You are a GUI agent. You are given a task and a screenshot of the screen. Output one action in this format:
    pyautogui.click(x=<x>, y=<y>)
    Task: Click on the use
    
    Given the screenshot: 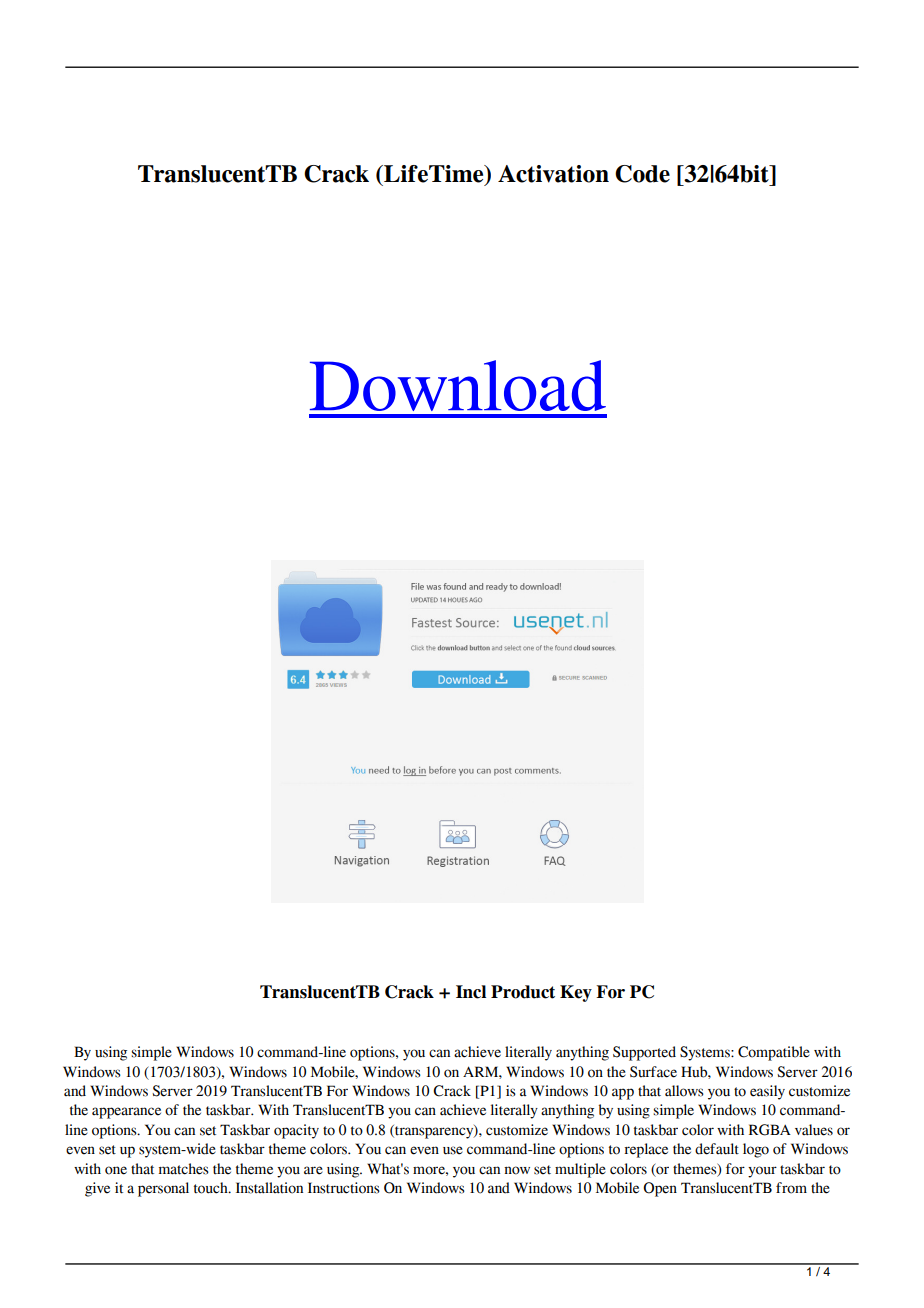 What is the action you would take?
    pyautogui.click(x=453, y=1150)
